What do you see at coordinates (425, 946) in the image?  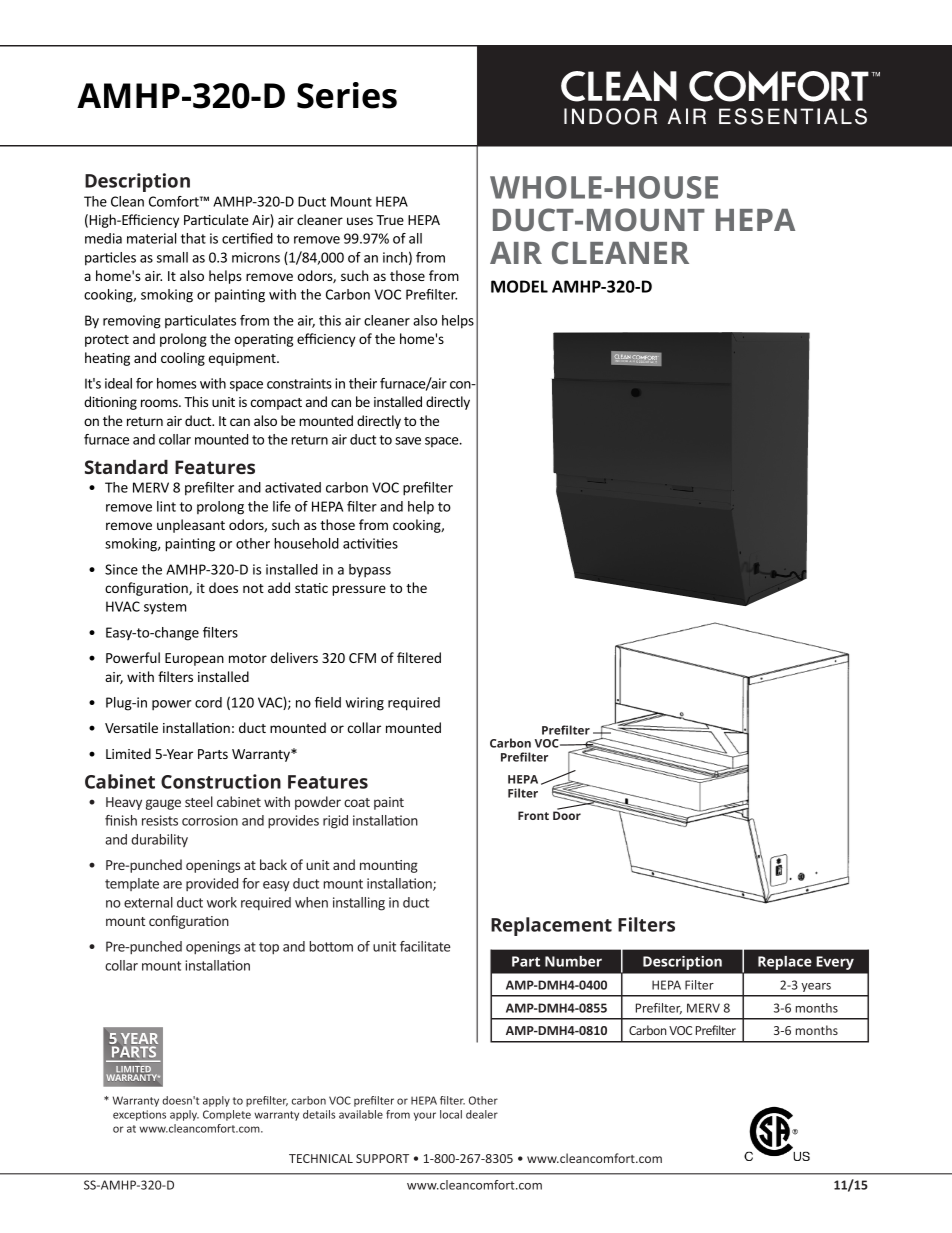 I see `facilitate` at bounding box center [425, 946].
